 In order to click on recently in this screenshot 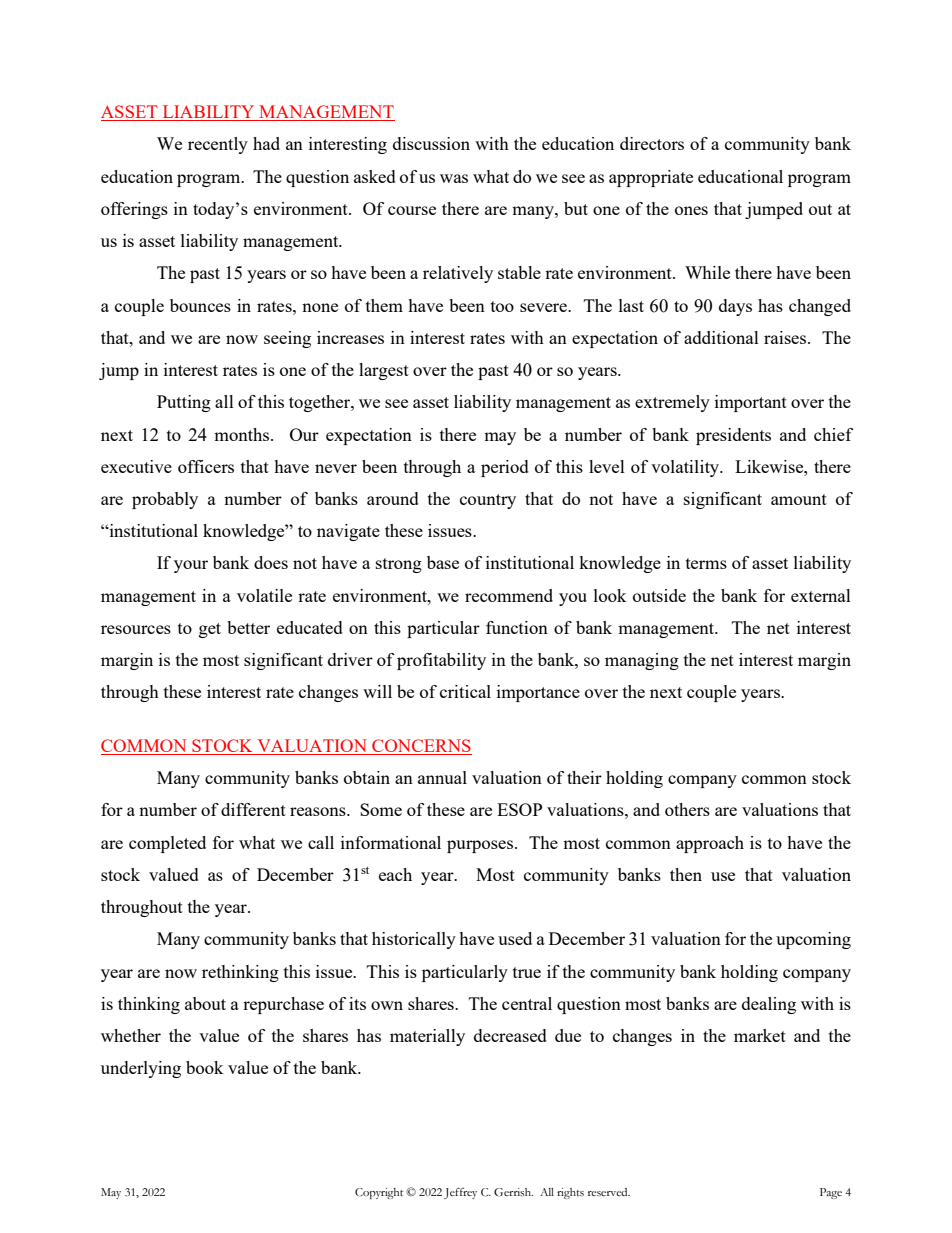, I will do `click(218, 145)`.
